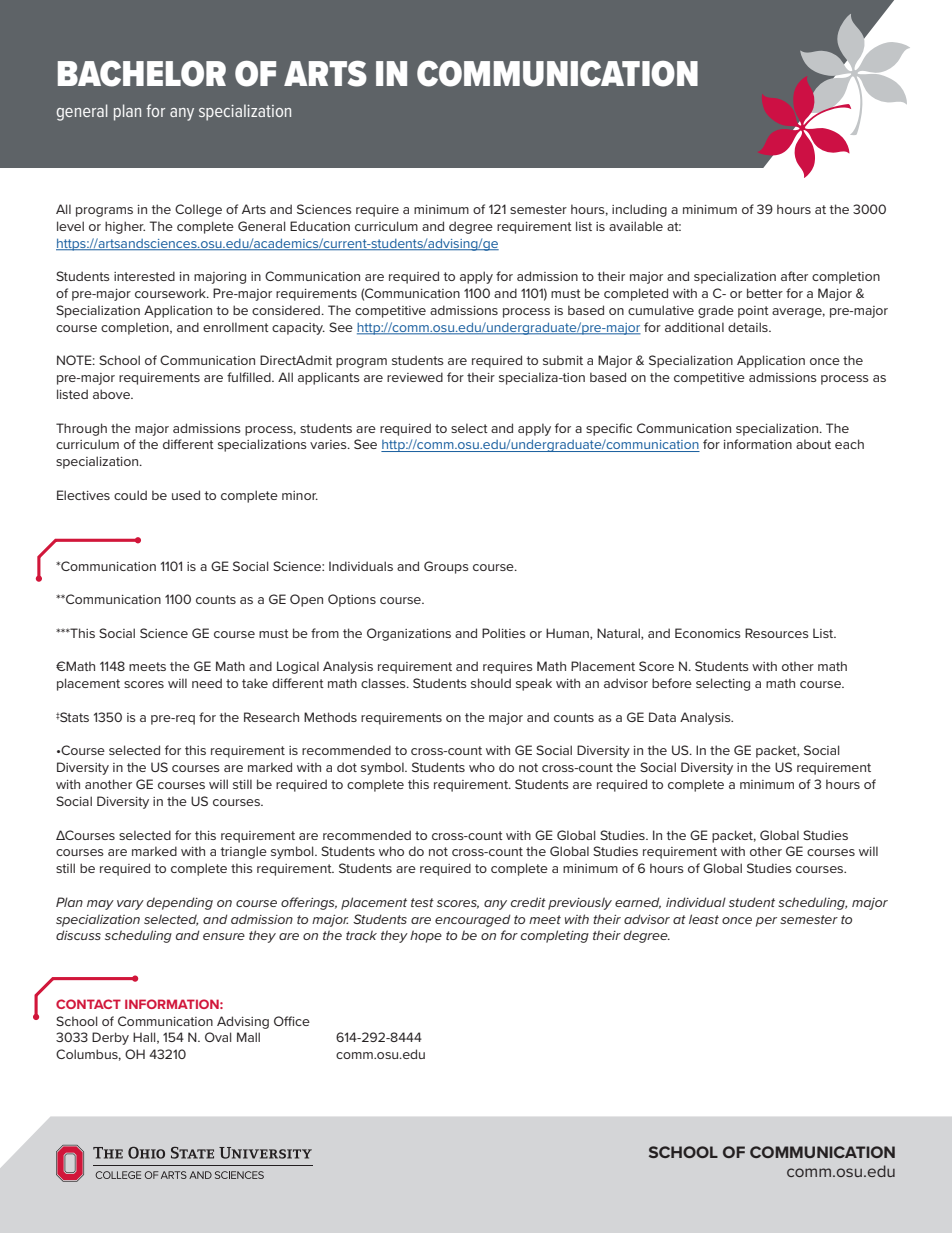 This image has height=1233, width=952. I want to click on per, so click(766, 922).
